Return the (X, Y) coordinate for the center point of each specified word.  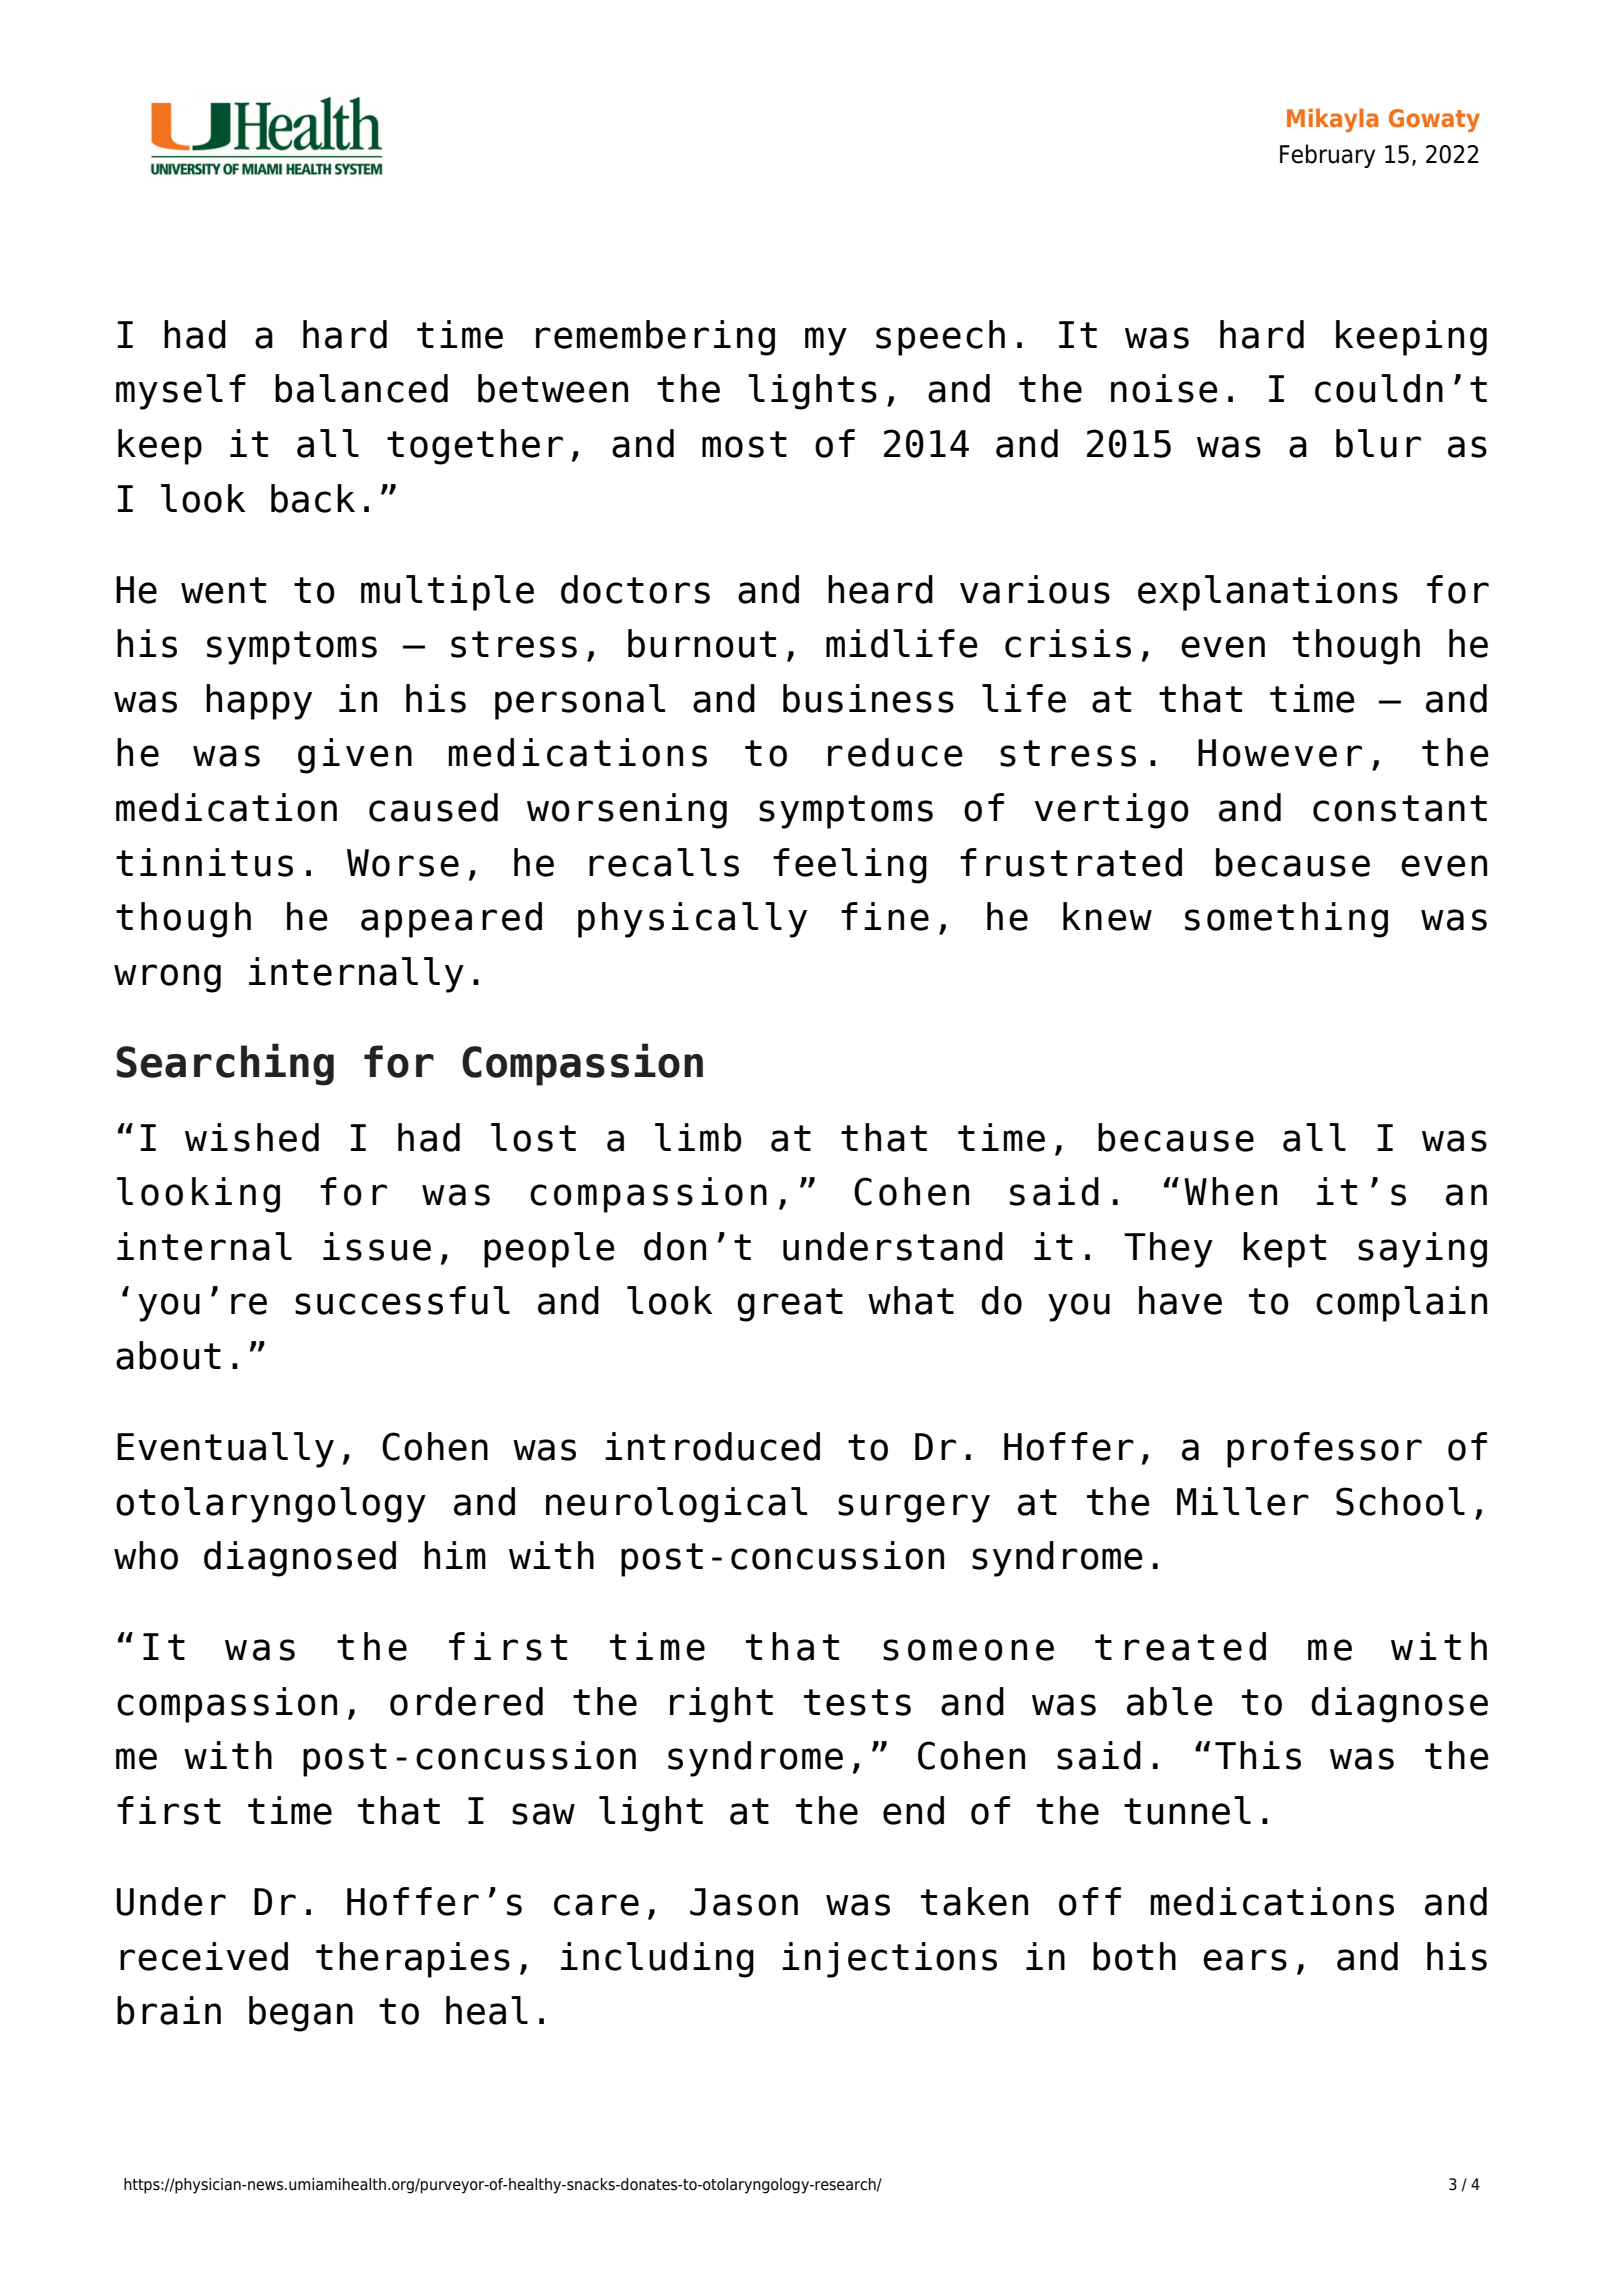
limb (698, 1137)
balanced (361, 388)
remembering (655, 338)
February (1327, 156)
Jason (744, 1902)
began (301, 2014)
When (1230, 1191)
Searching (225, 1064)
